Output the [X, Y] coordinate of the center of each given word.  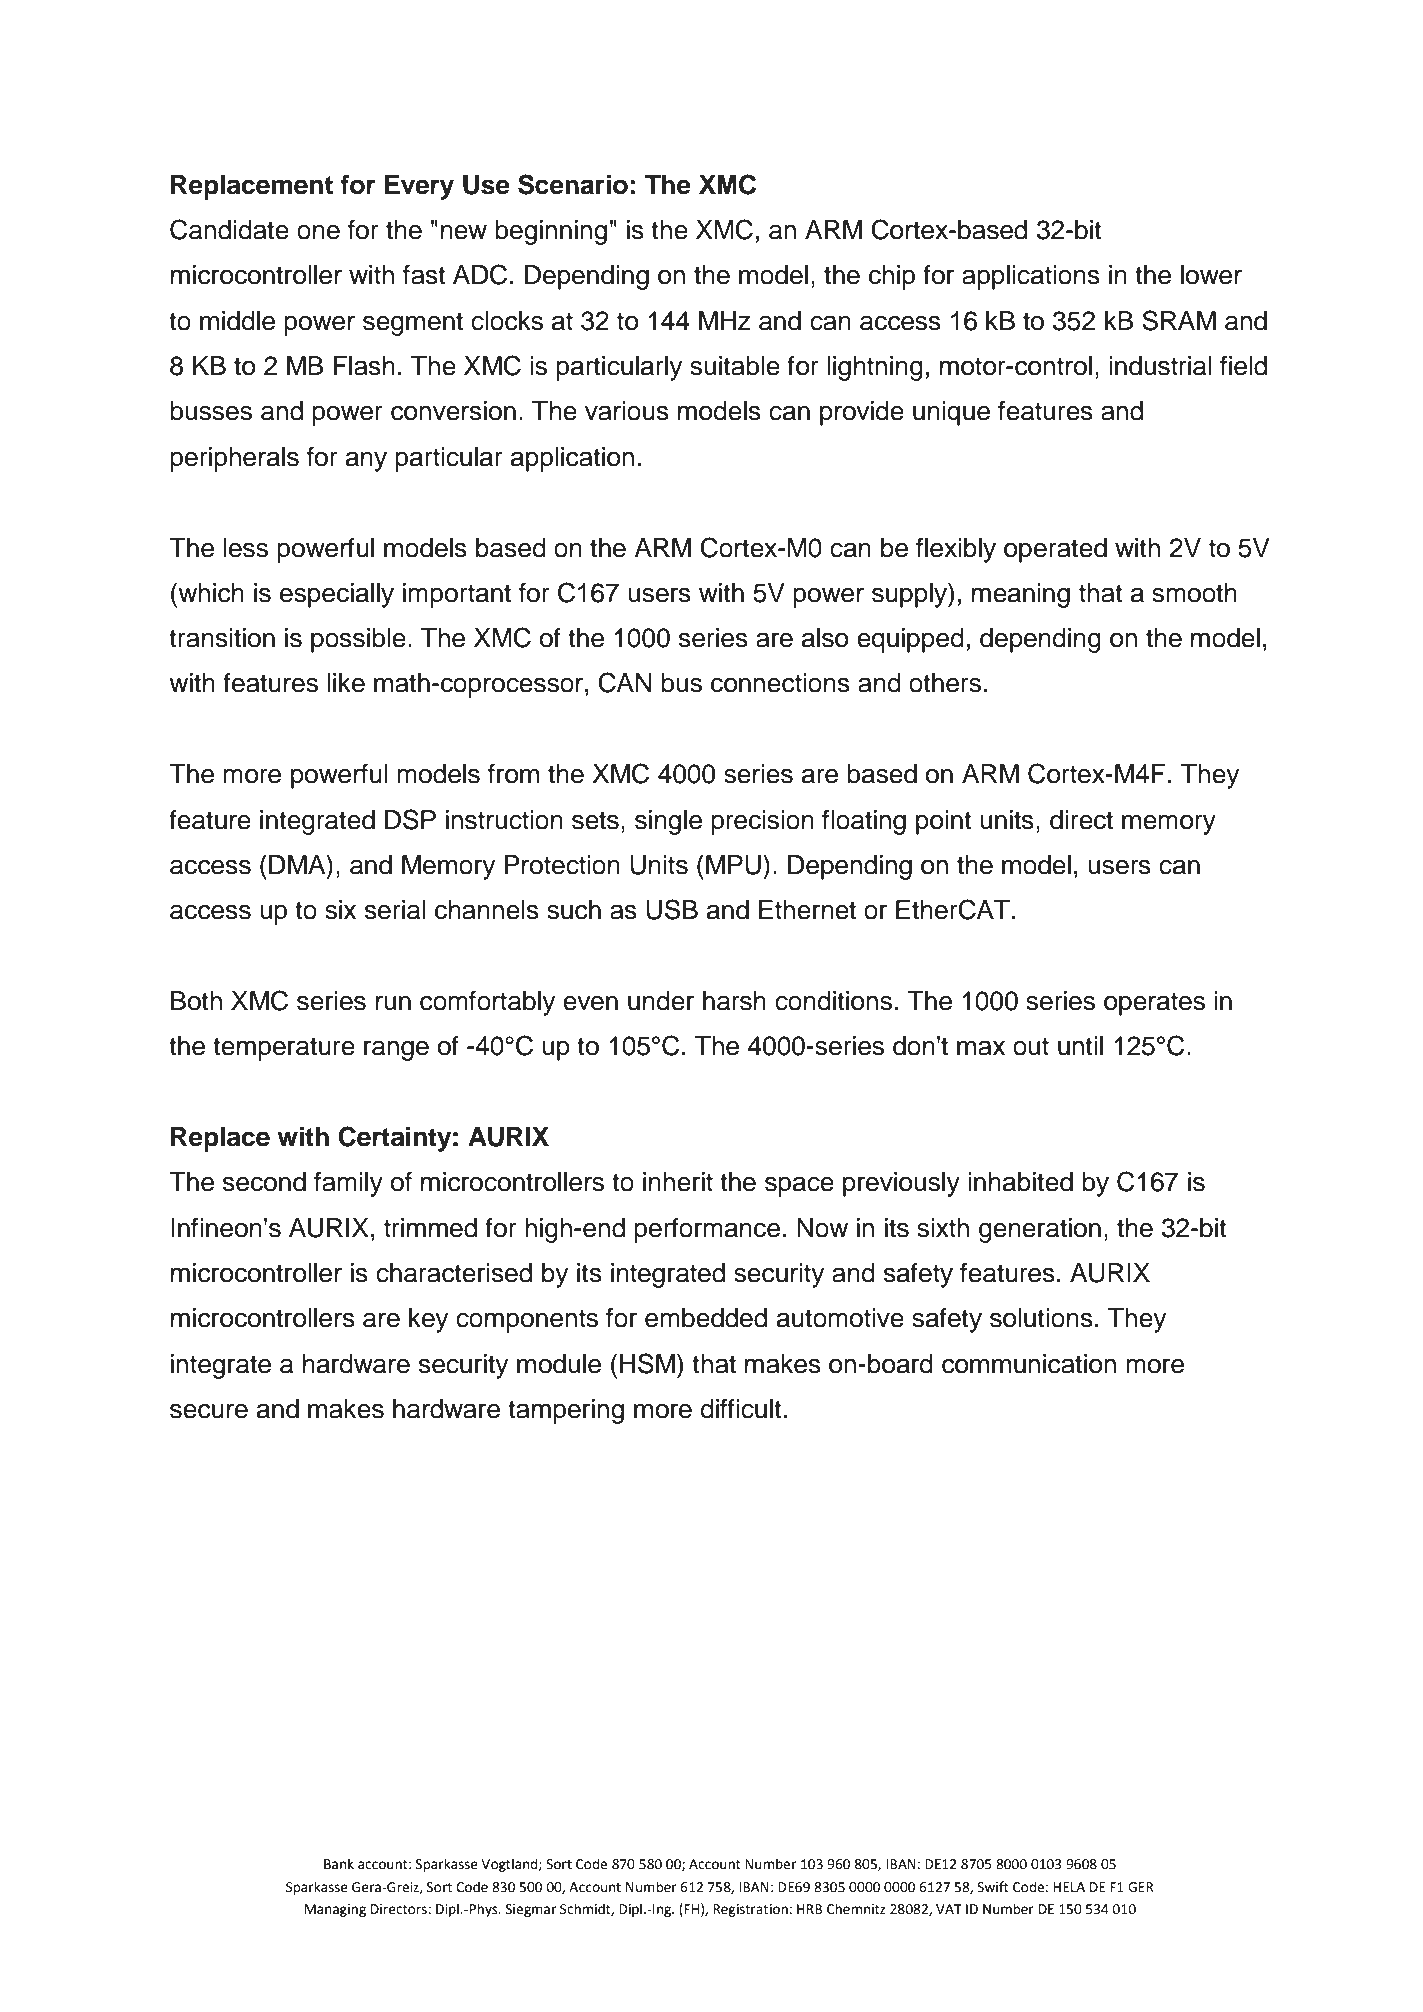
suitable [735, 366]
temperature [284, 1049]
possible [358, 640]
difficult [741, 1409]
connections [780, 683]
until [1080, 1046]
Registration [750, 1910]
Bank [339, 1864]
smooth [1194, 593]
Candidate [229, 229]
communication [1029, 1364]
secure [209, 1411]
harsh [734, 1001]
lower [1211, 275]
